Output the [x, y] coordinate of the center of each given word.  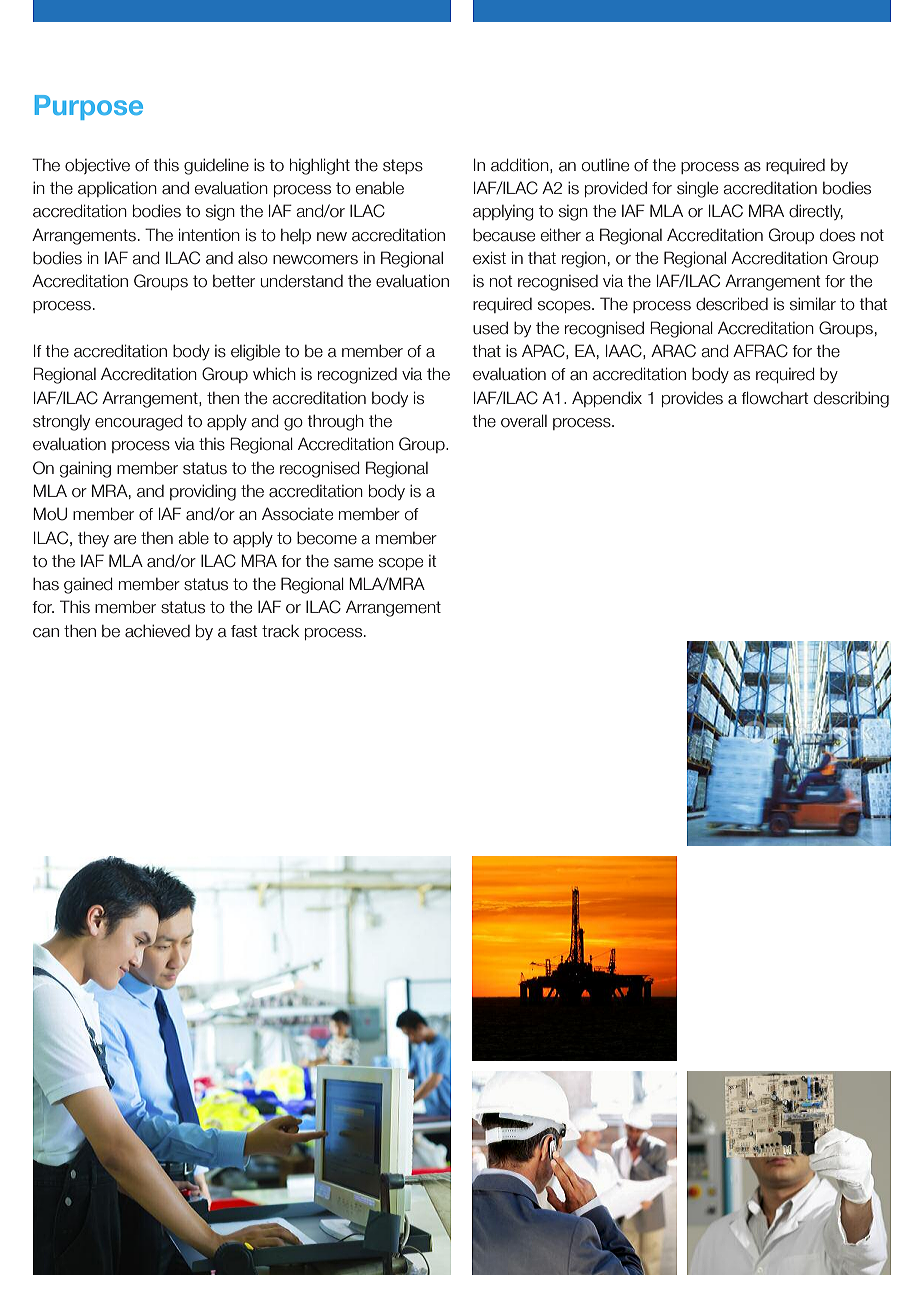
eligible [255, 352]
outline [605, 165]
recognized [357, 375]
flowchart [774, 398]
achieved [157, 631]
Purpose [89, 107]
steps [403, 166]
